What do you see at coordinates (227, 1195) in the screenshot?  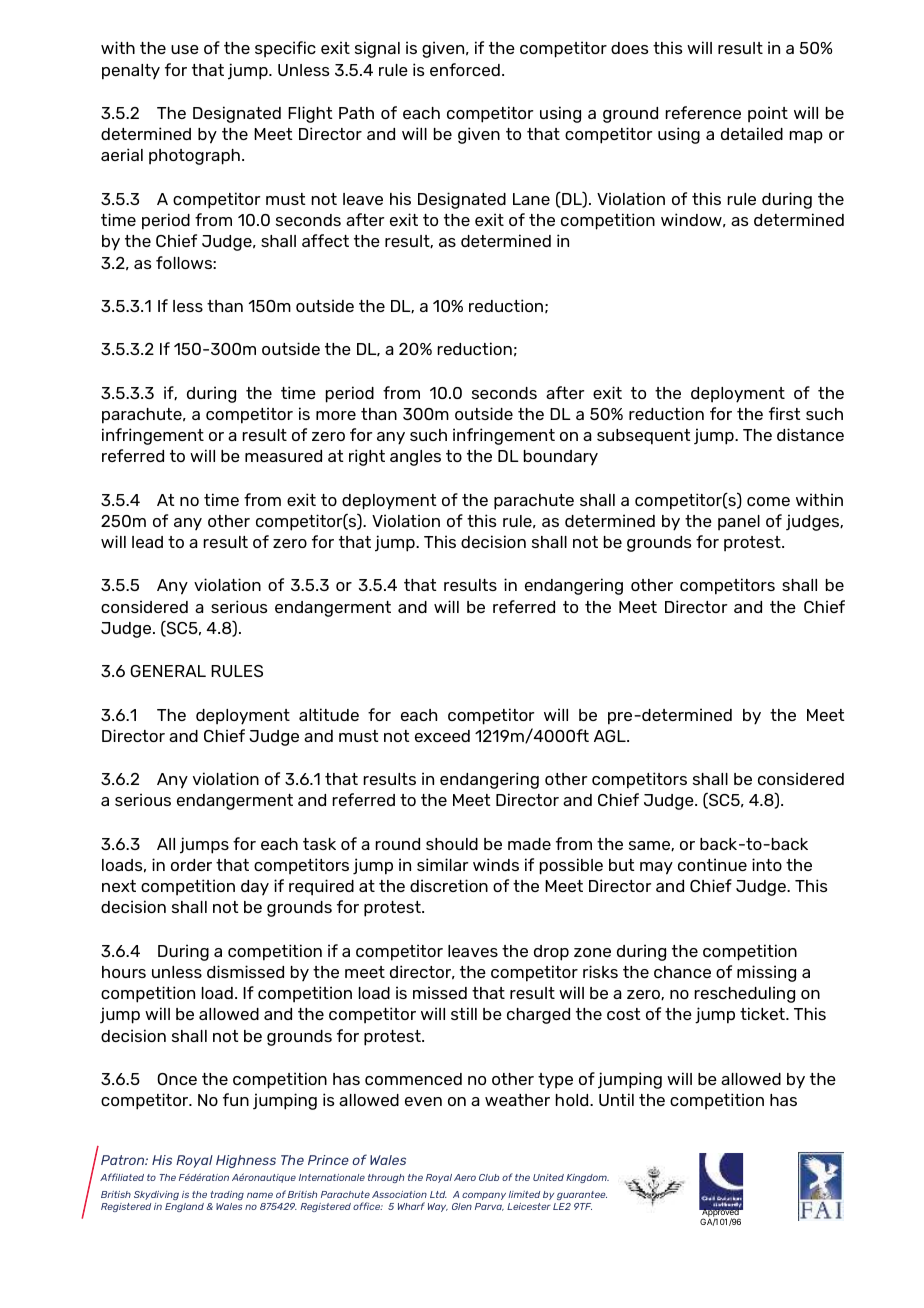 I see `trading` at bounding box center [227, 1195].
